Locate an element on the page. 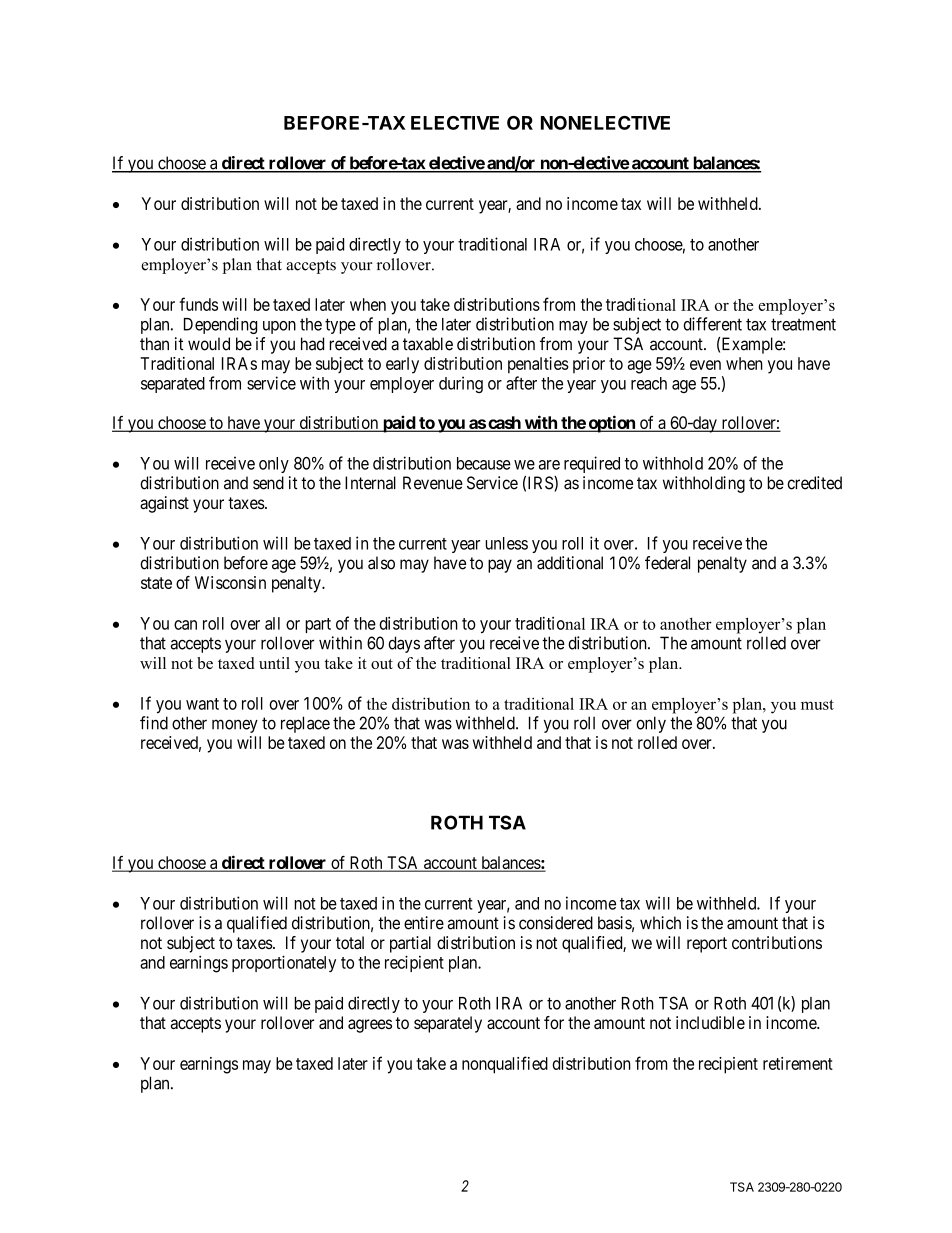 This document has height=1233, width=952. different is located at coordinates (712, 324).
